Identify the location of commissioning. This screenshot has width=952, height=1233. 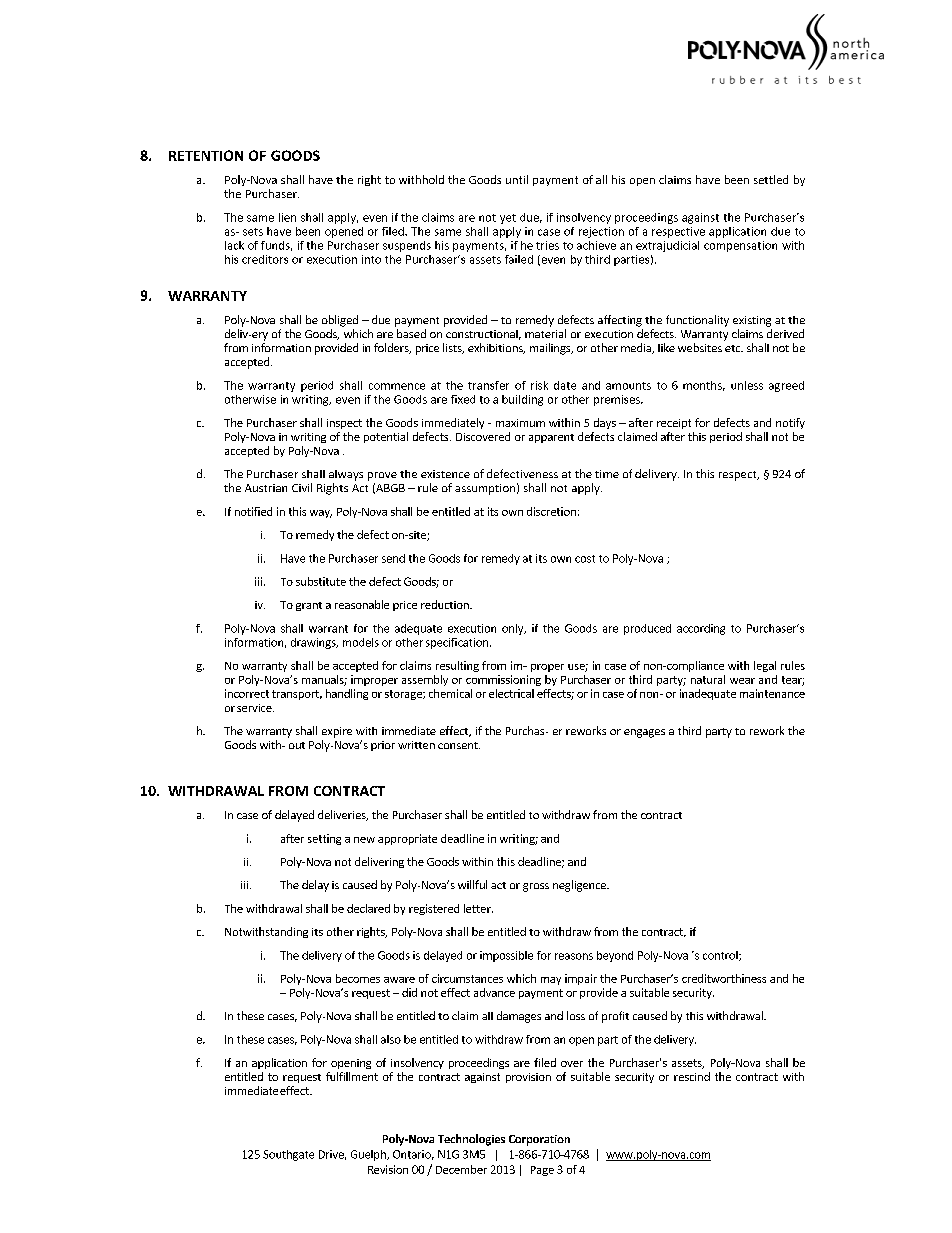
(503, 680).
